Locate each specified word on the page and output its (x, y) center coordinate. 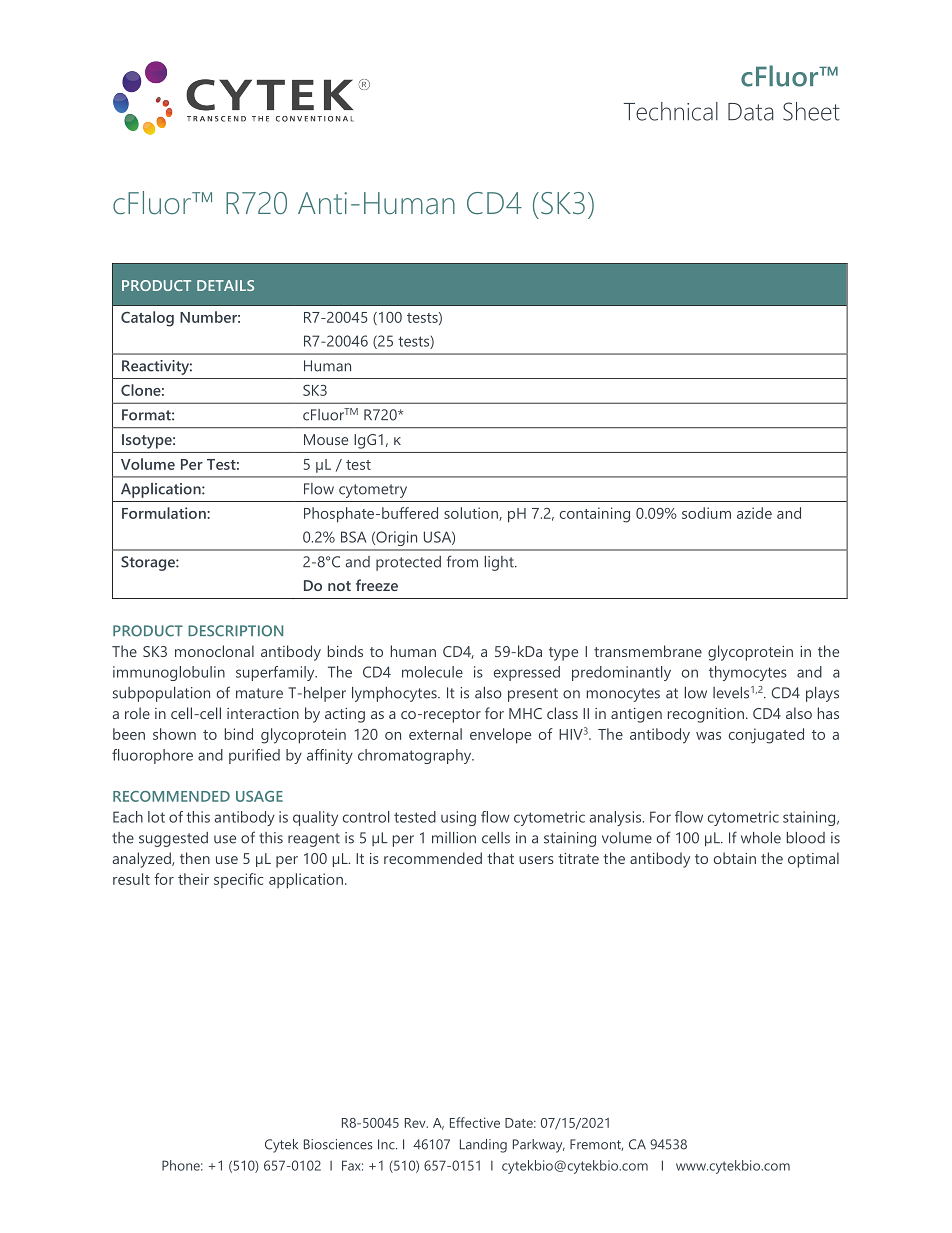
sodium (706, 513)
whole (761, 838)
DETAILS (225, 285)
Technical (671, 111)
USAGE (259, 796)
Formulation (165, 513)
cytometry (373, 491)
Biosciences (338, 1144)
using (458, 818)
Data (751, 112)
